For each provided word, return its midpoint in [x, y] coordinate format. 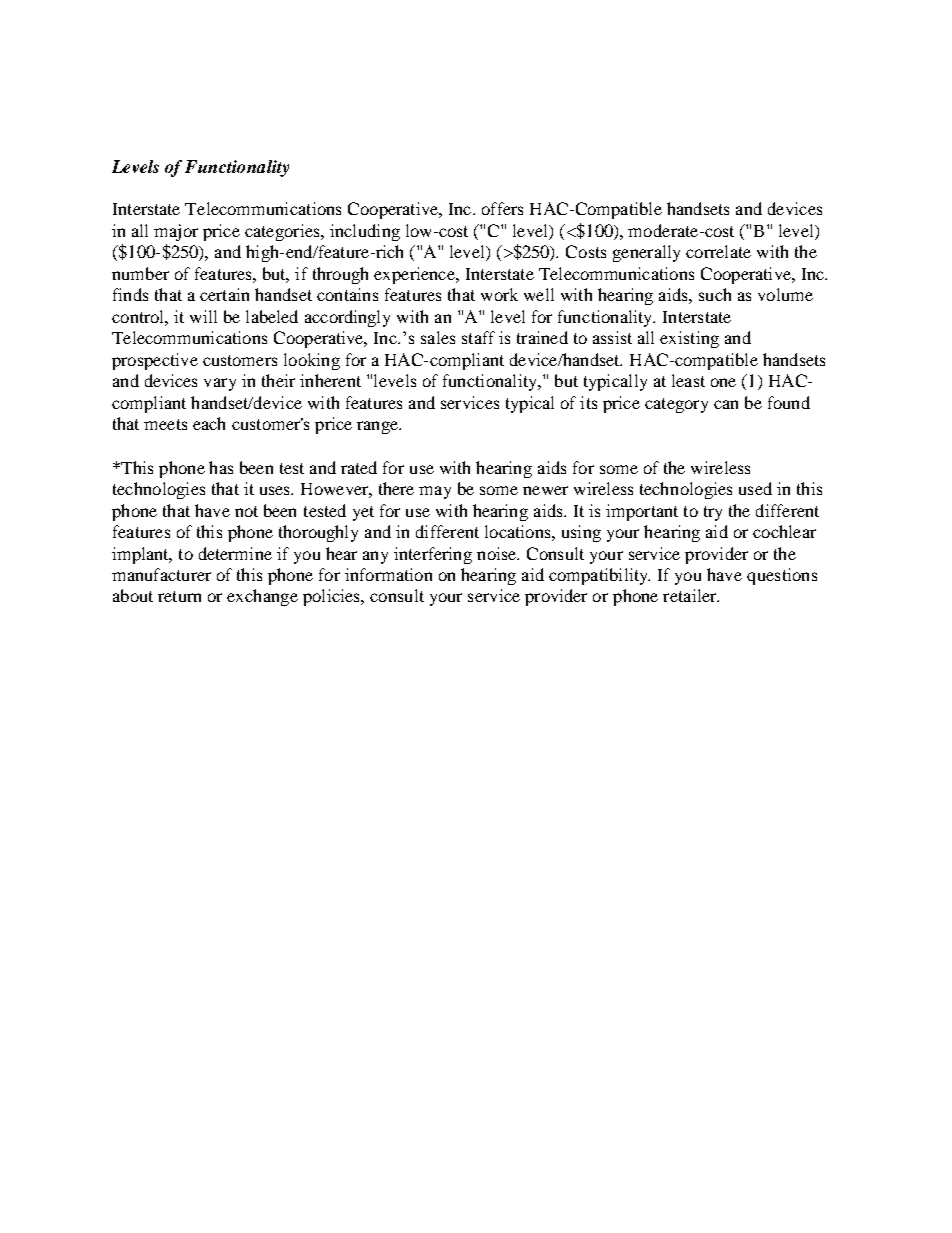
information [388, 574]
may [435, 492]
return [179, 596]
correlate [718, 251]
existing [689, 339]
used [755, 488]
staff [478, 337]
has [221, 467]
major [176, 232]
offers [502, 208]
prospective [155, 361]
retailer [691, 595]
